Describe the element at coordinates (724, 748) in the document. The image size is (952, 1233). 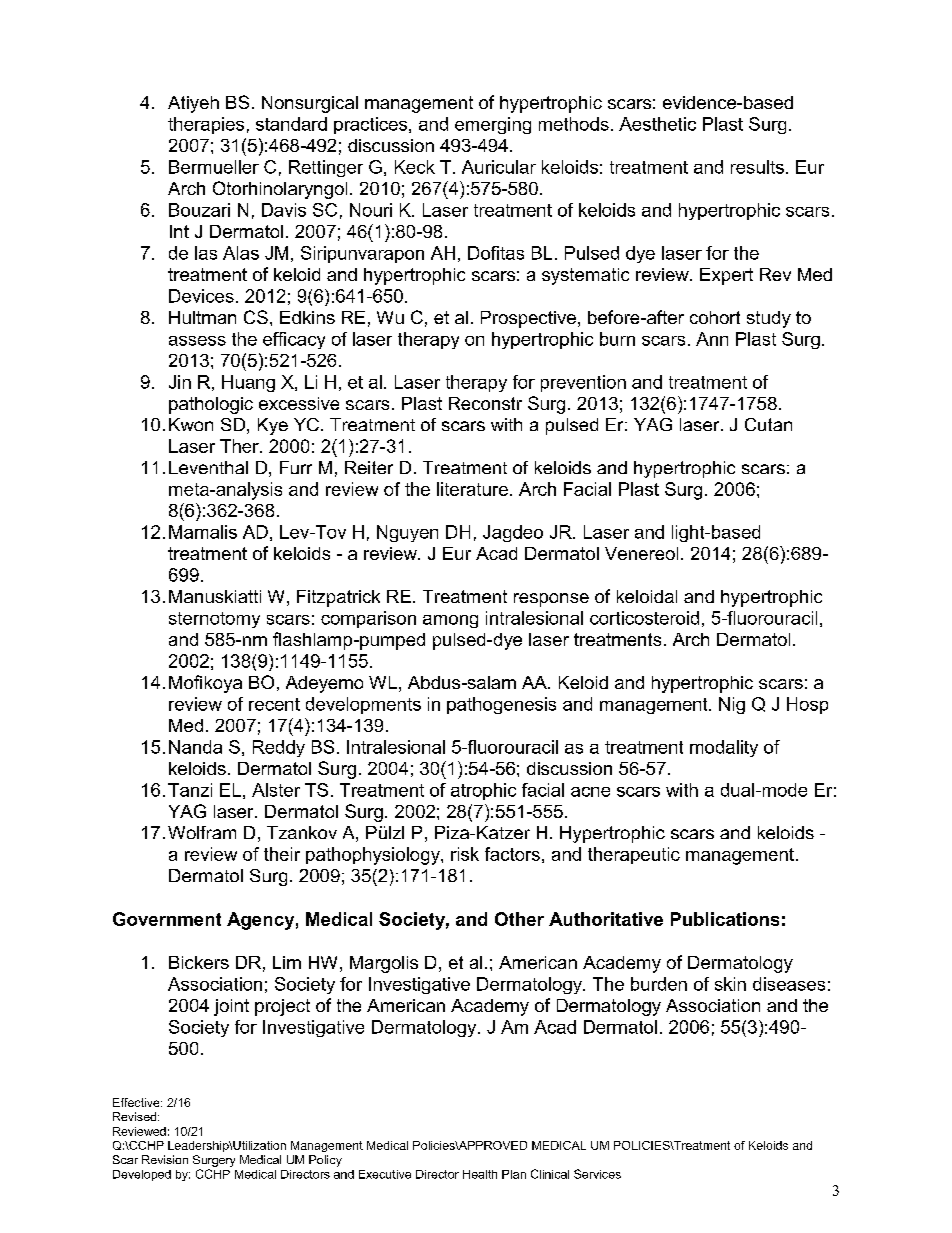
I see `modality` at that location.
